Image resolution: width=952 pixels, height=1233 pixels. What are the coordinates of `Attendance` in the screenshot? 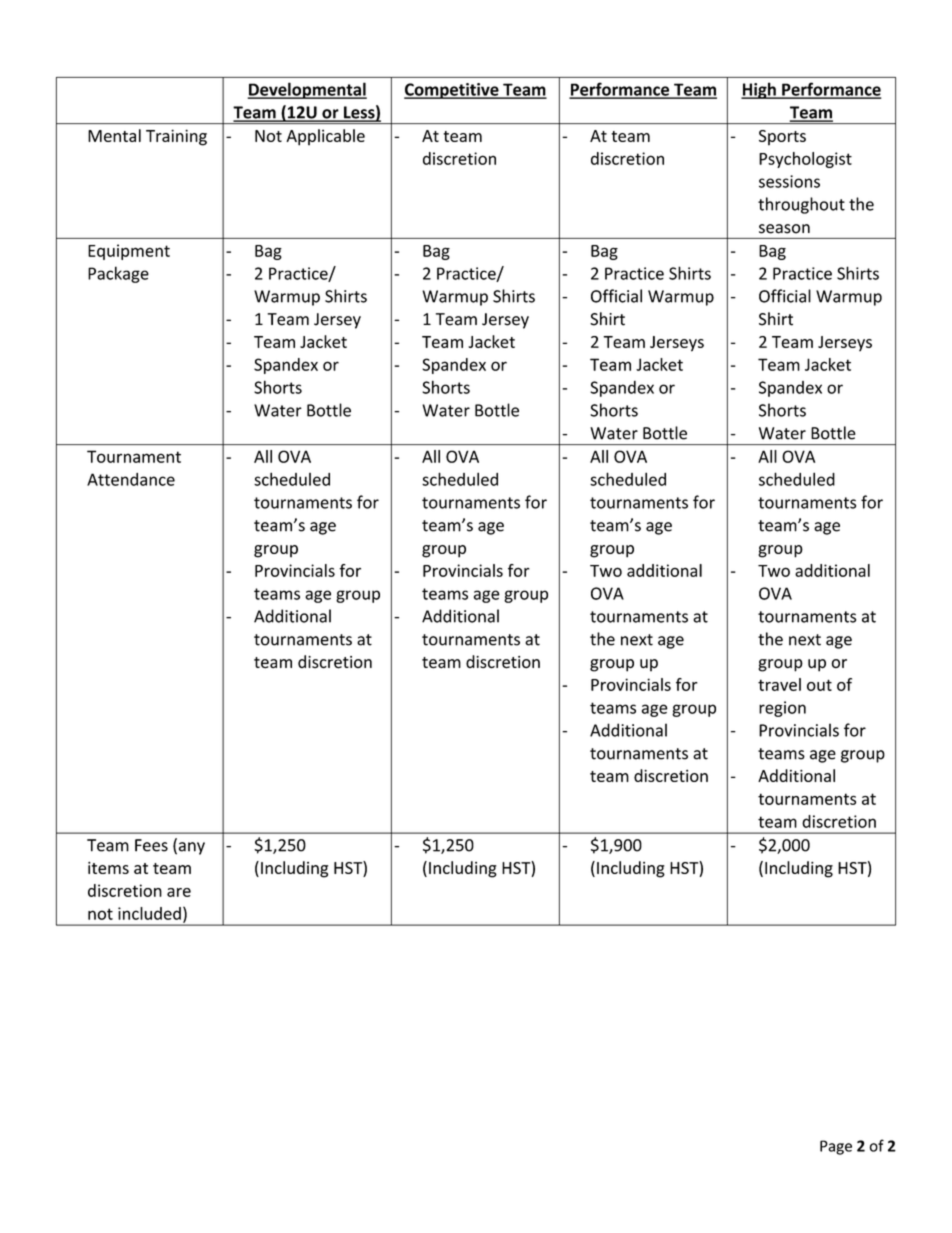 It's located at (131, 479).
